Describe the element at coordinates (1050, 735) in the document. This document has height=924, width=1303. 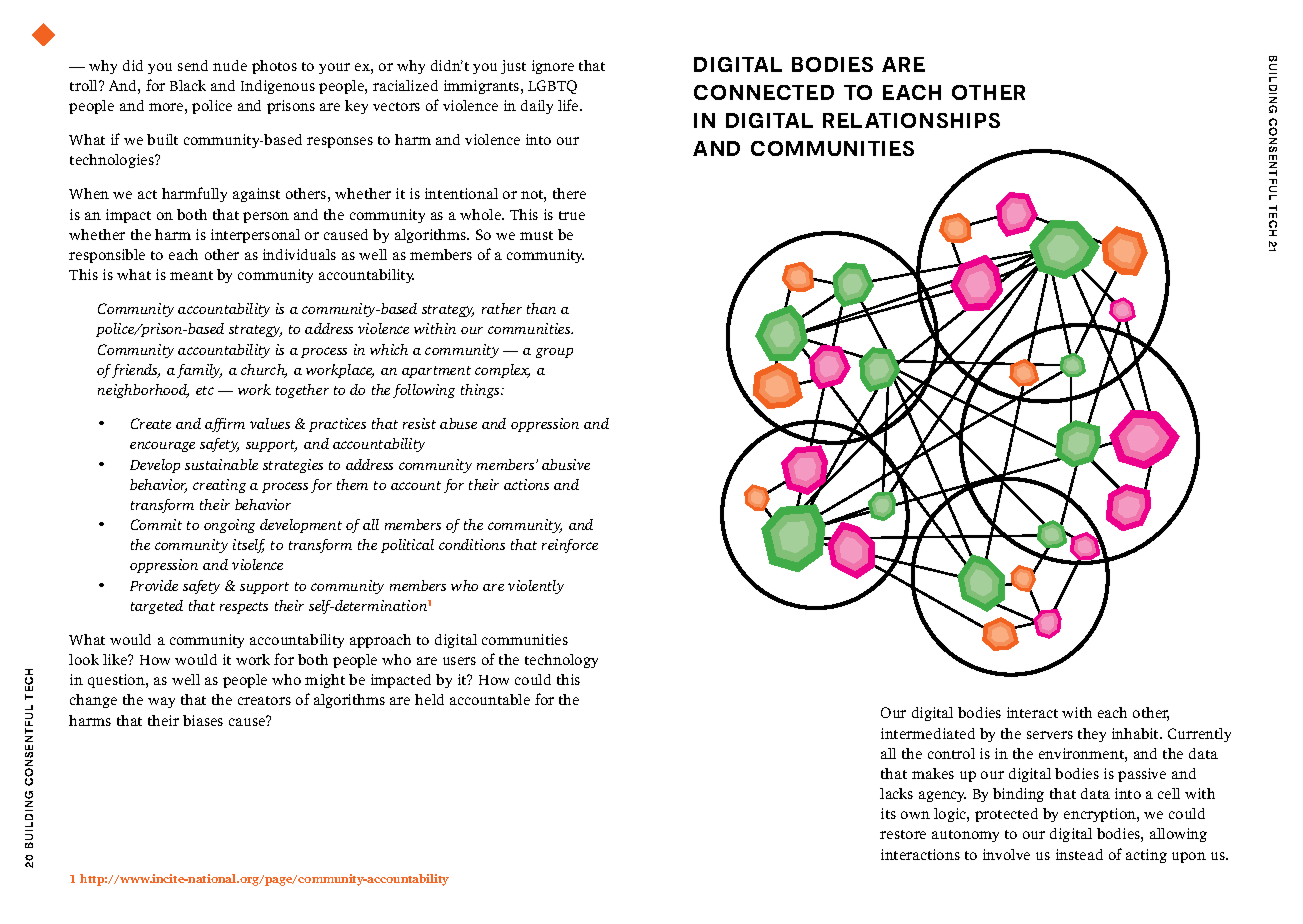
I see `servers` at that location.
